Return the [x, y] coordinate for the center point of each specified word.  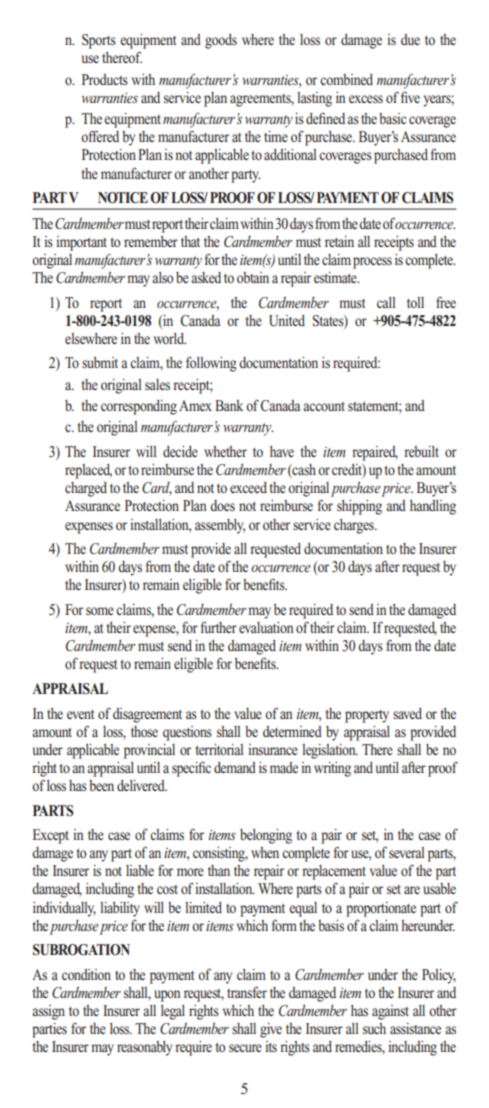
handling [433, 507]
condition [86, 974]
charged [86, 489]
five [410, 97]
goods [221, 41]
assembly [220, 526]
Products [105, 79]
